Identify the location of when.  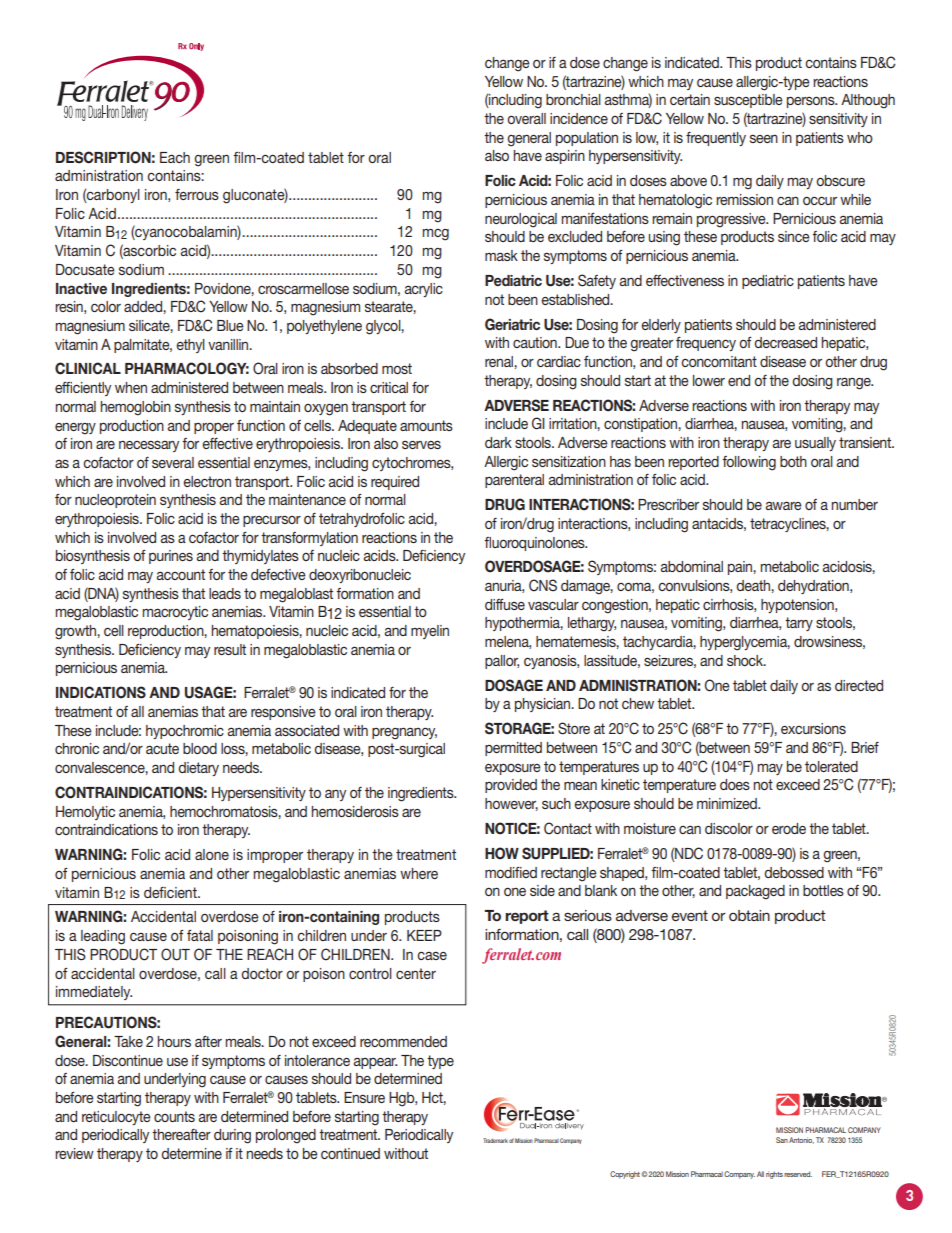
(131, 387).
